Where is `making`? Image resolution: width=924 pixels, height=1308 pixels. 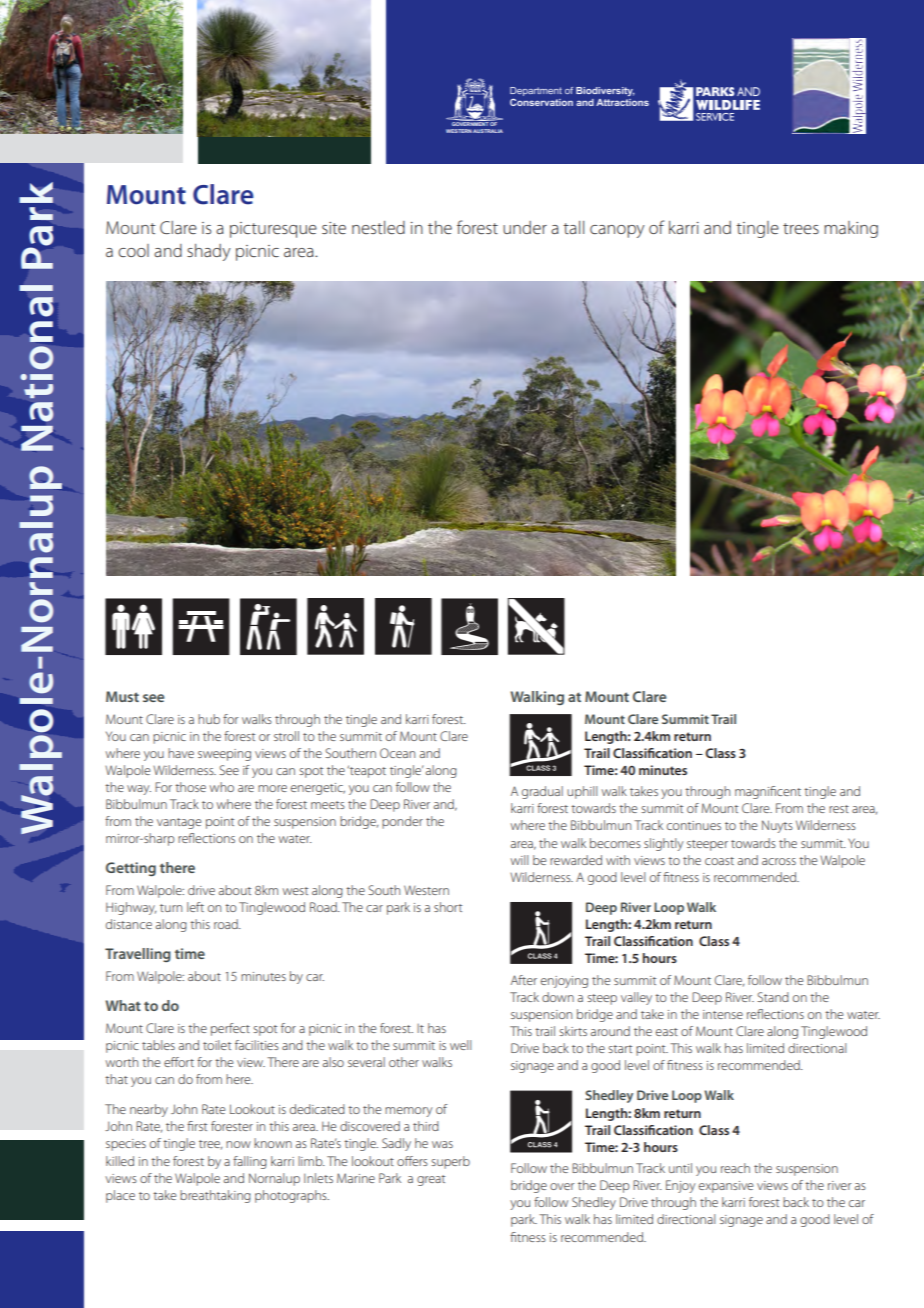 making is located at coordinates (851, 229).
